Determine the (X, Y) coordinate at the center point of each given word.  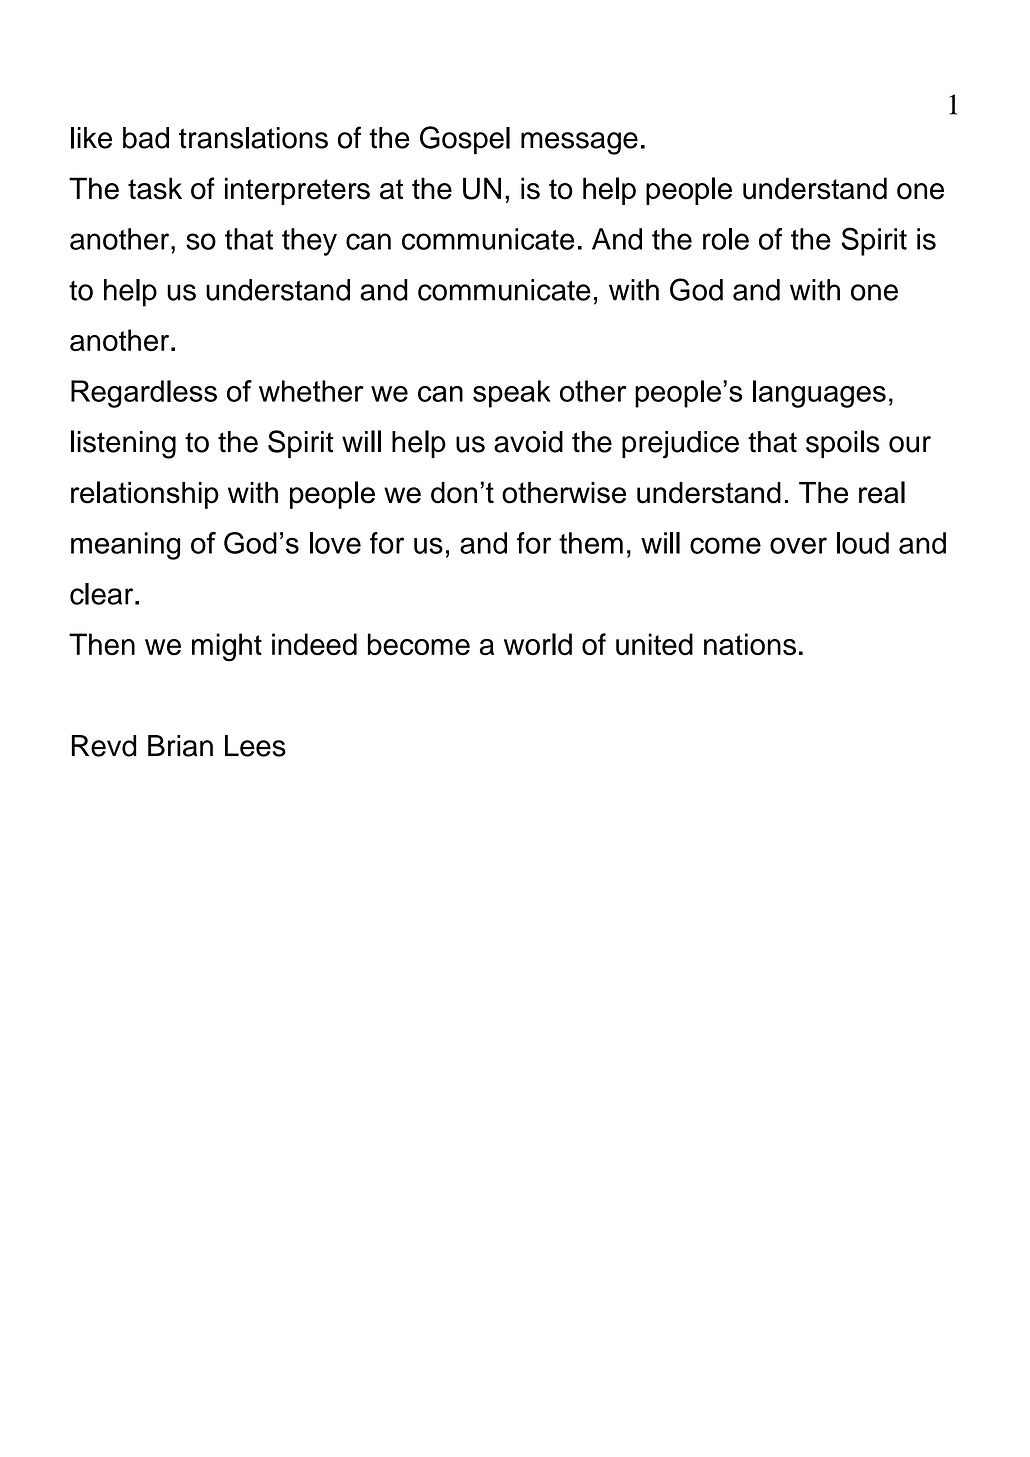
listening (123, 444)
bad (146, 138)
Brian (180, 746)
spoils (843, 444)
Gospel (465, 140)
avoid (528, 442)
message (579, 143)
